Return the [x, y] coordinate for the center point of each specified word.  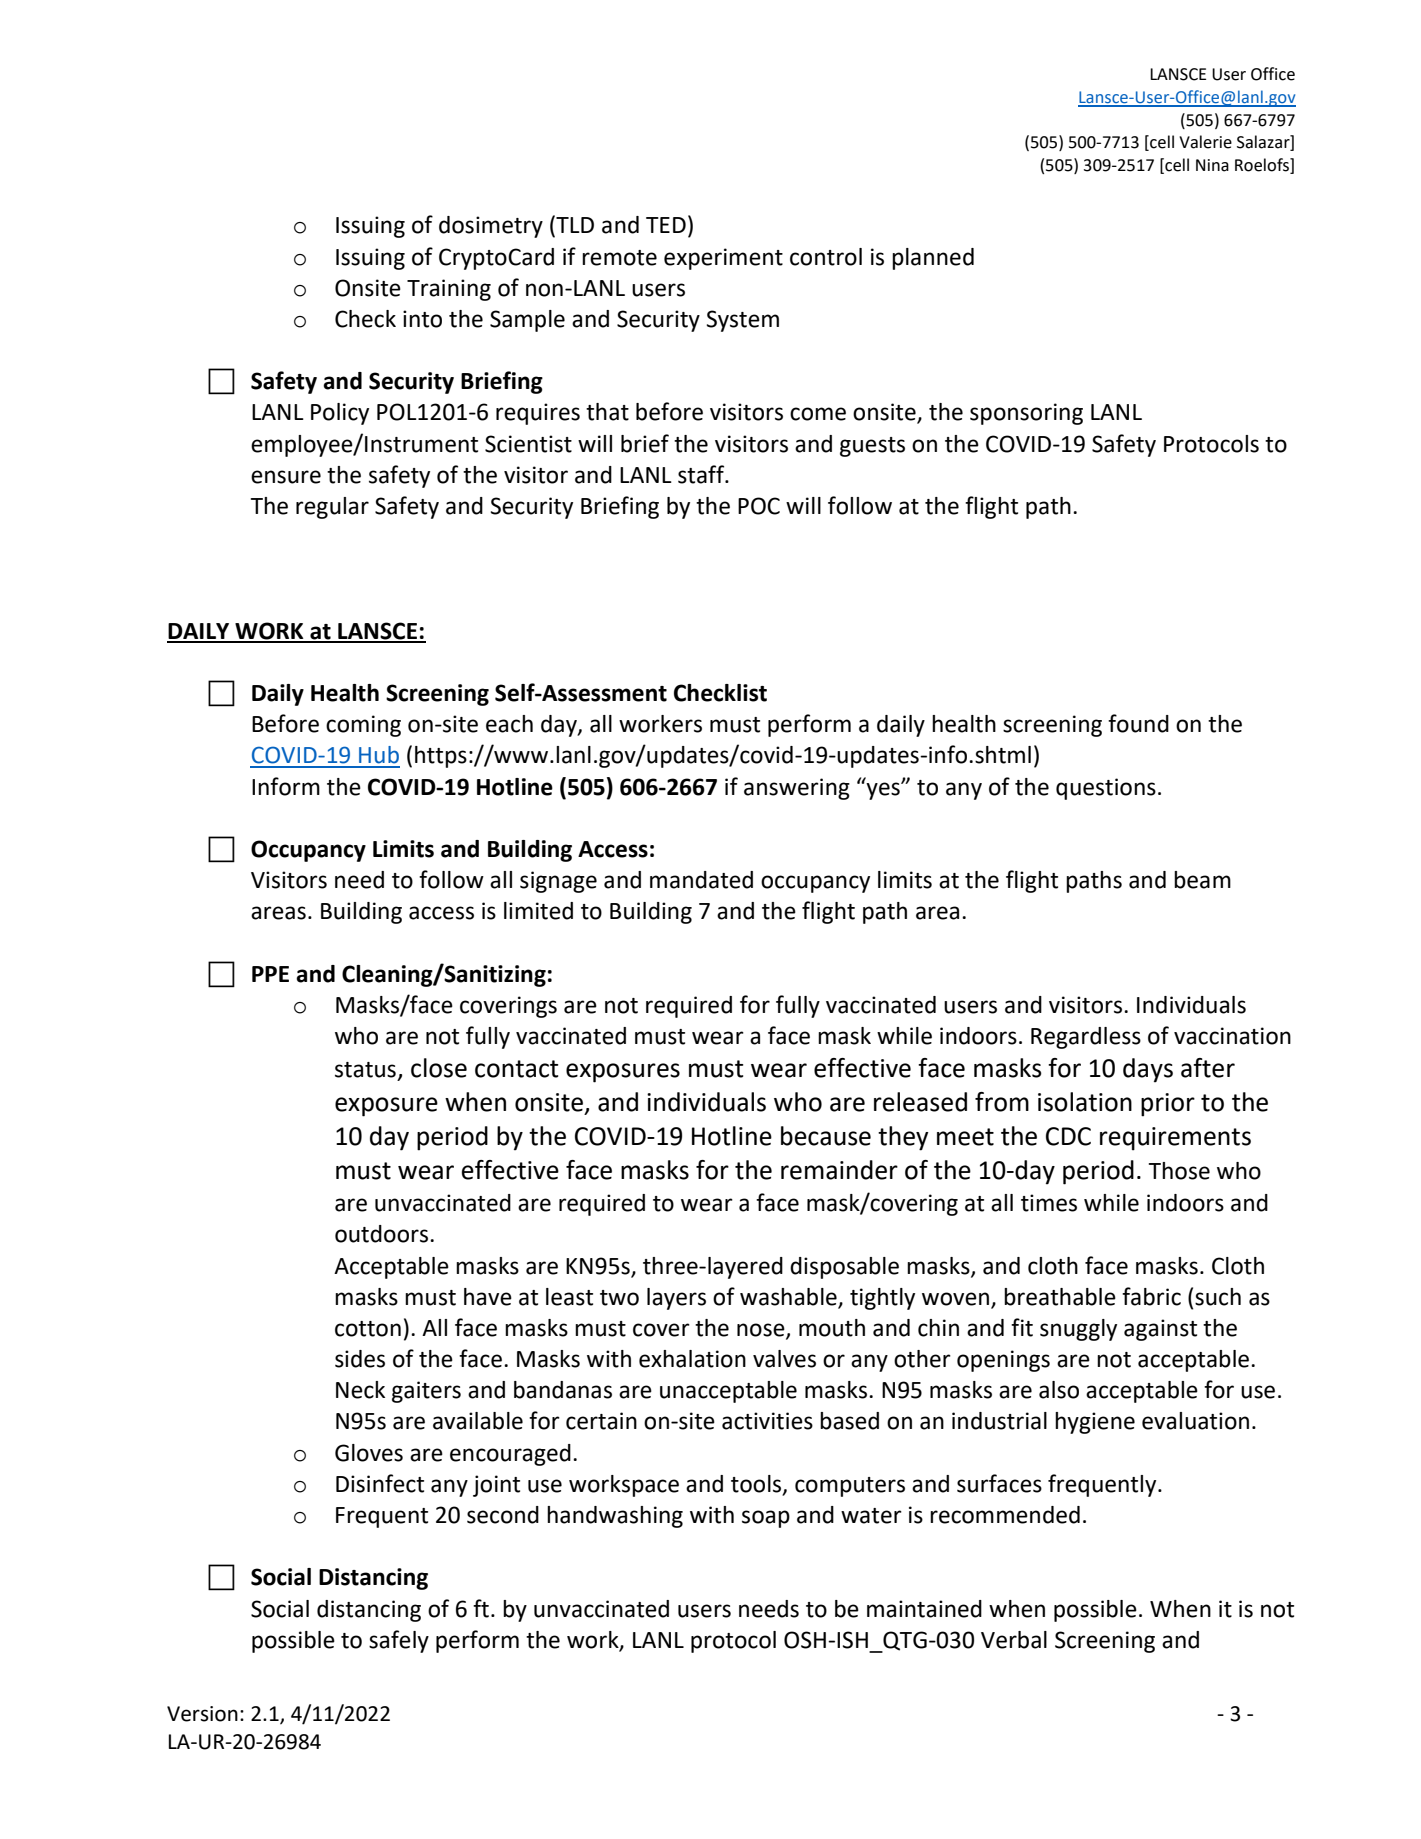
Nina [1212, 165]
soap [766, 1519]
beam [1202, 880]
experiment [723, 259]
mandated [701, 880]
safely [399, 1641]
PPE [270, 974]
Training [449, 290]
